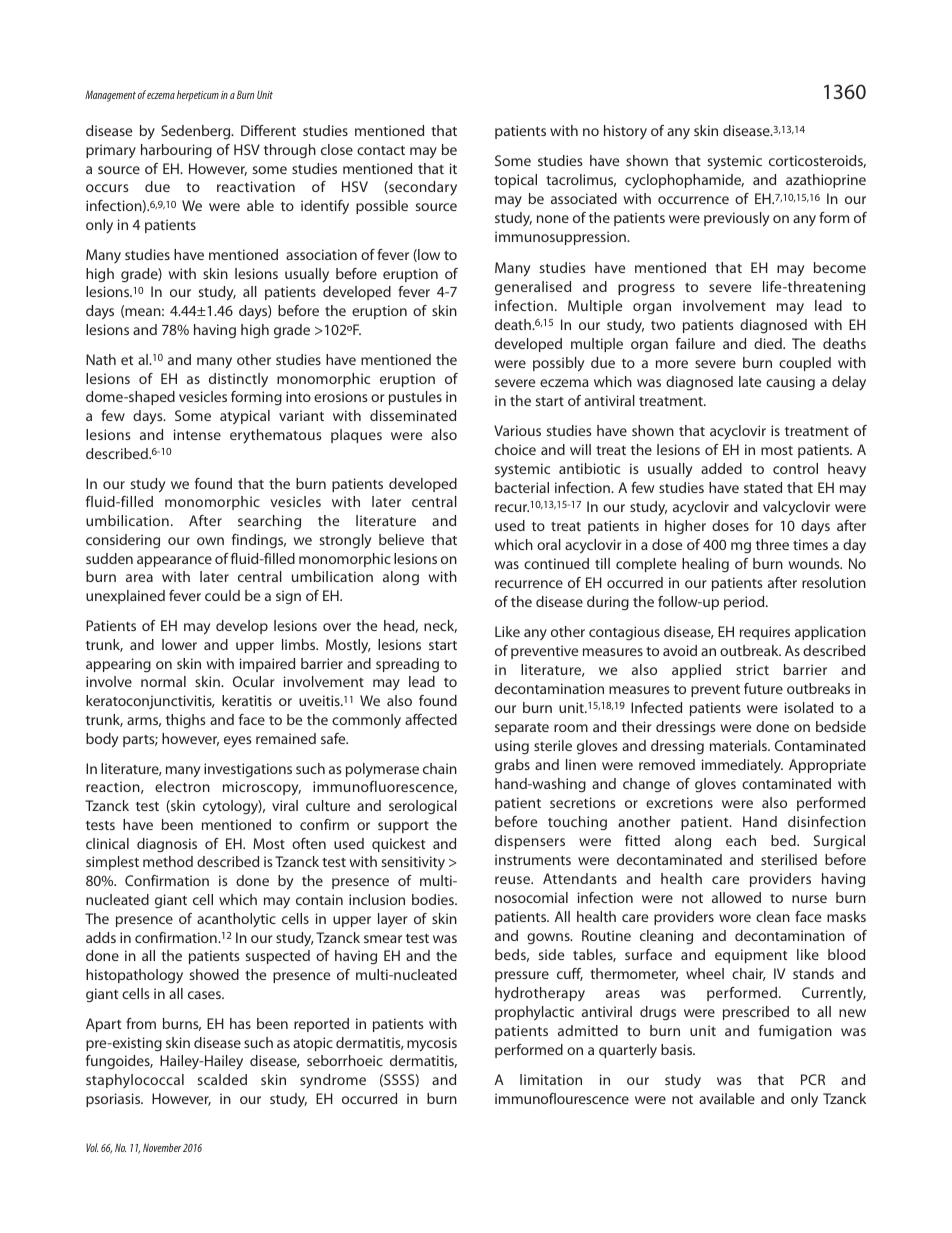 The height and width of the screenshot is (1233, 952). Describe the element at coordinates (745, 603) in the screenshot. I see `period` at that location.
